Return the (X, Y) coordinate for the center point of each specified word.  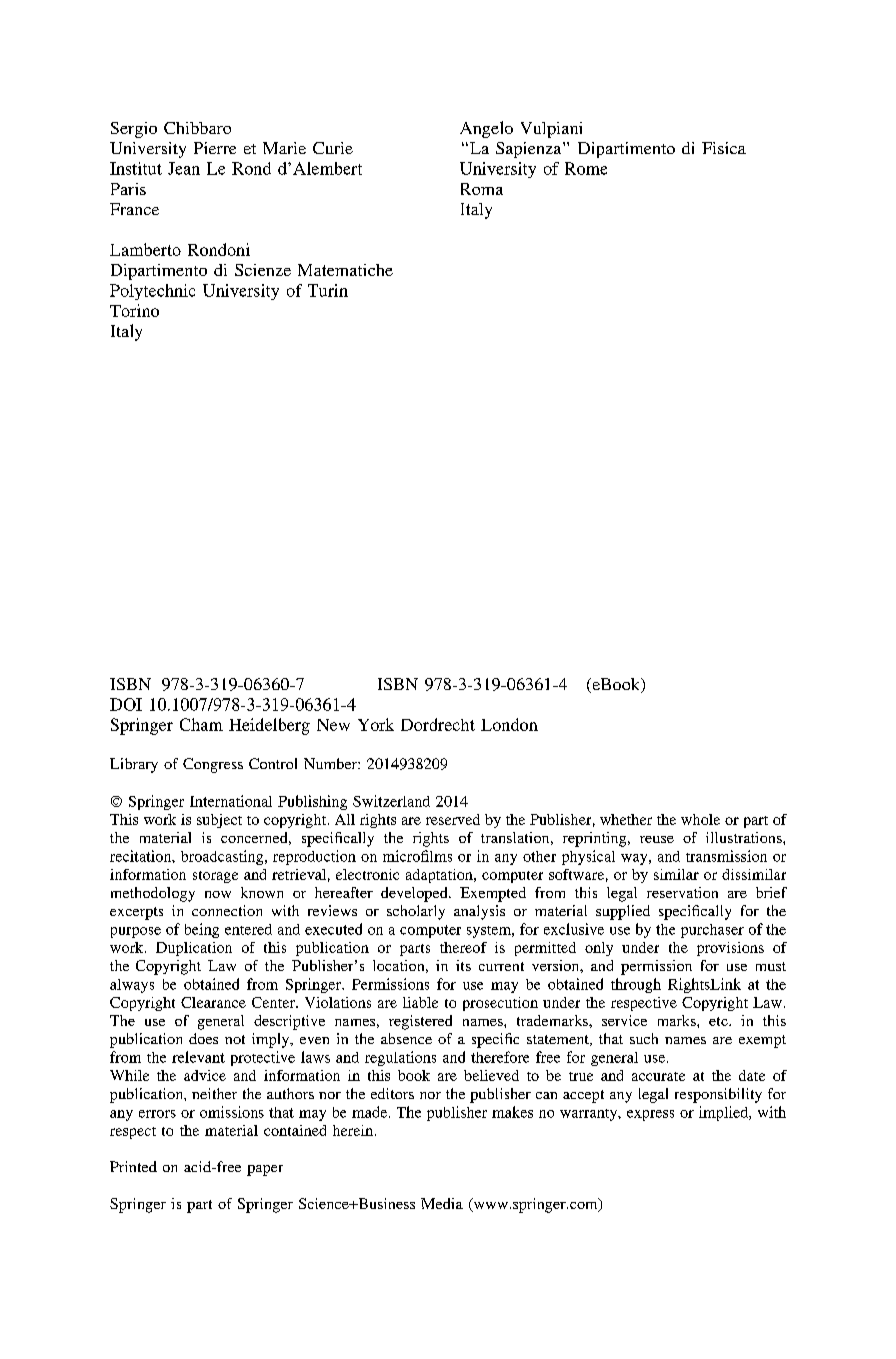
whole (700, 819)
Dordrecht (438, 724)
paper (265, 1170)
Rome (586, 168)
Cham (201, 724)
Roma (482, 189)
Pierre (215, 148)
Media (442, 1203)
